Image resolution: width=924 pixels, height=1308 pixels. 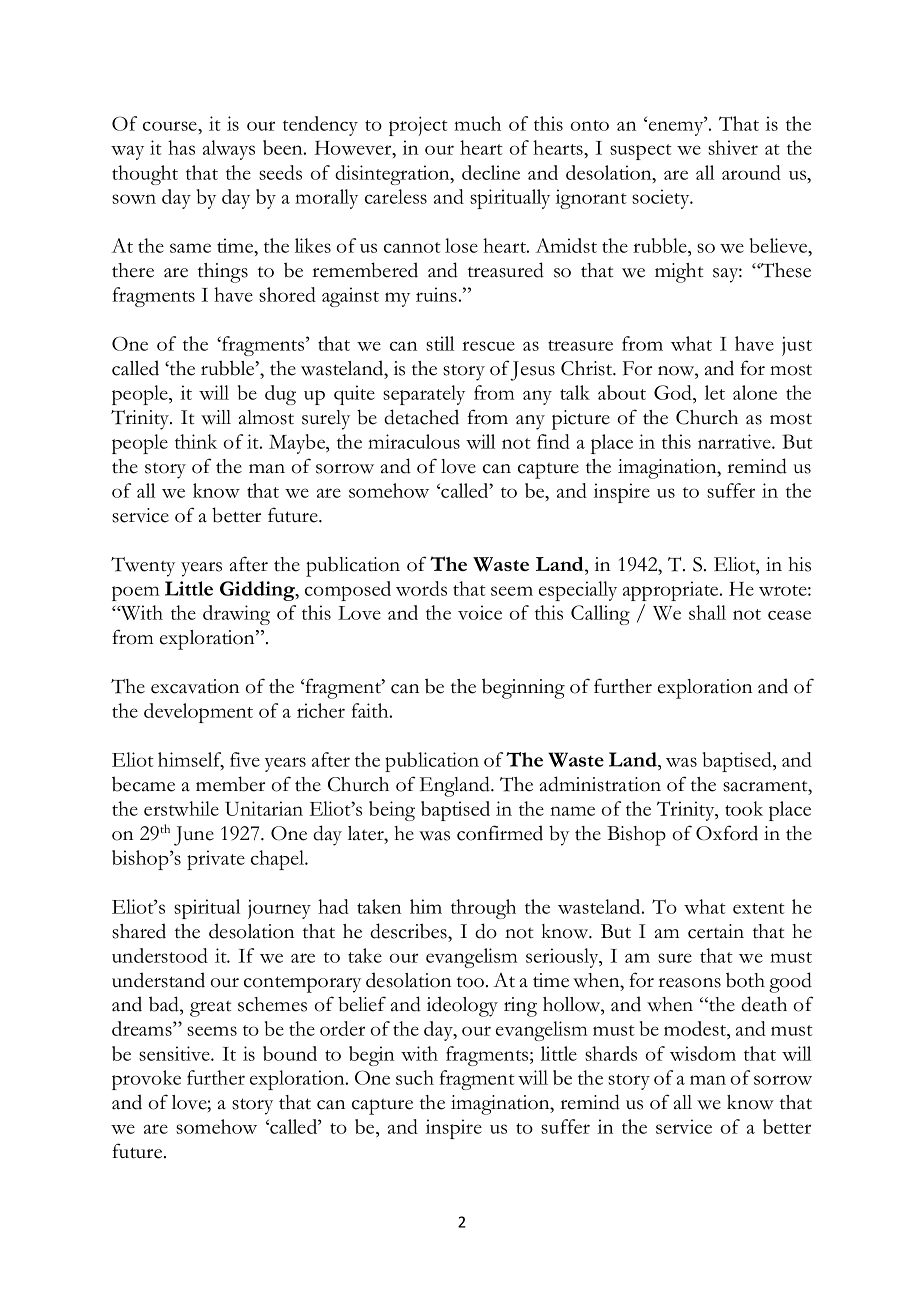 I want to click on decline, so click(x=491, y=172).
